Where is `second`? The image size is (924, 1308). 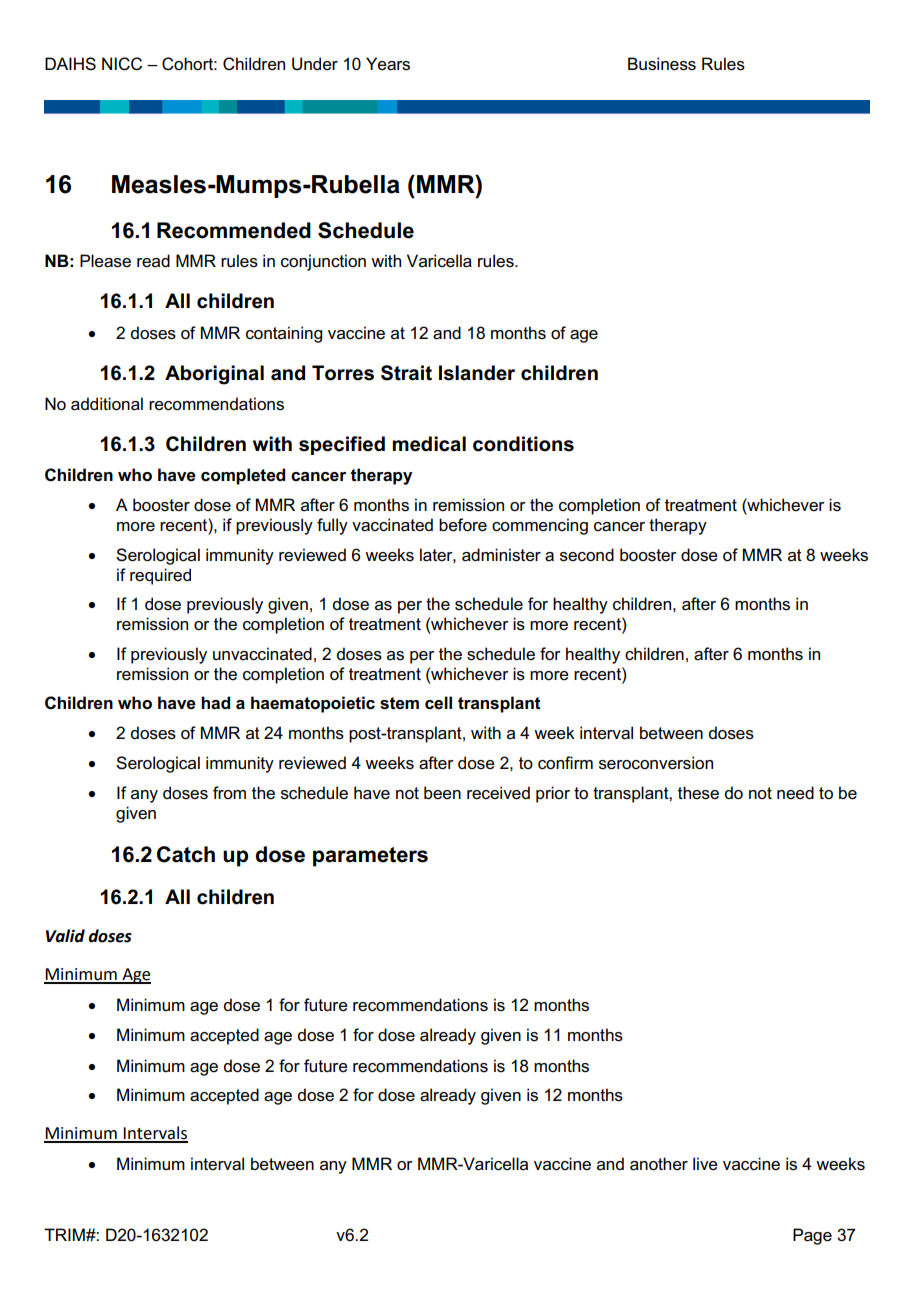 second is located at coordinates (587, 555).
